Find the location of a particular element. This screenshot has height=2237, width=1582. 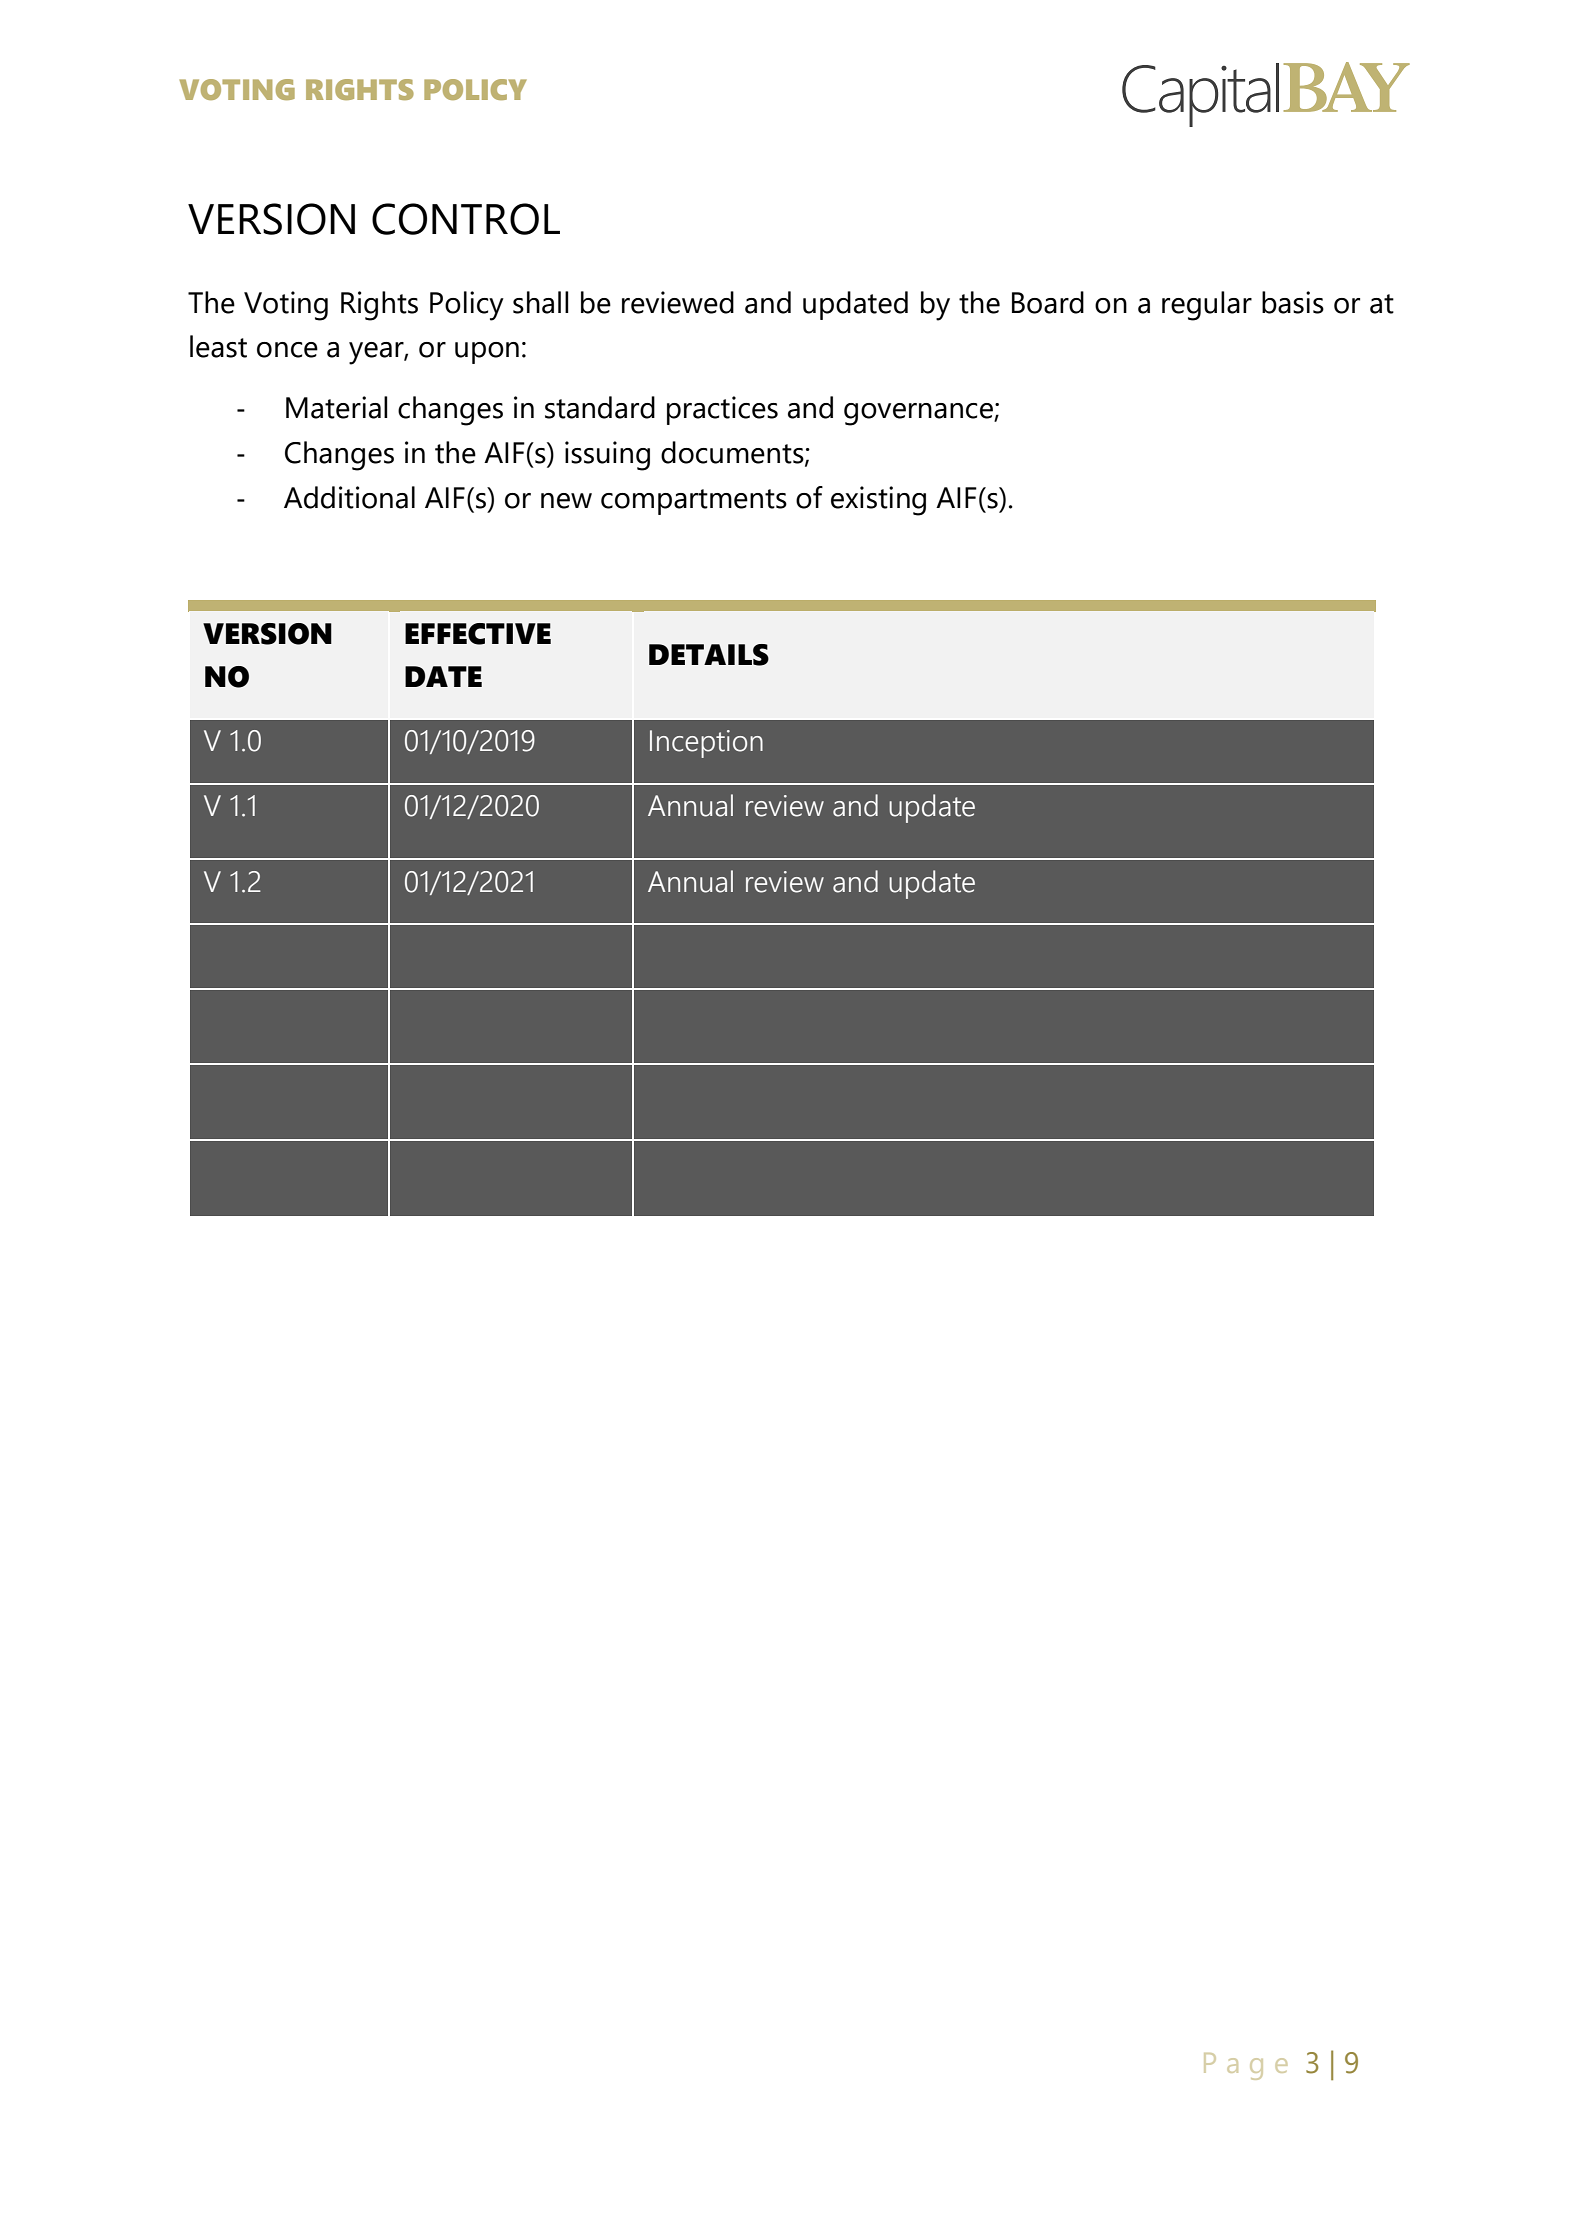

Inception is located at coordinates (706, 744).
